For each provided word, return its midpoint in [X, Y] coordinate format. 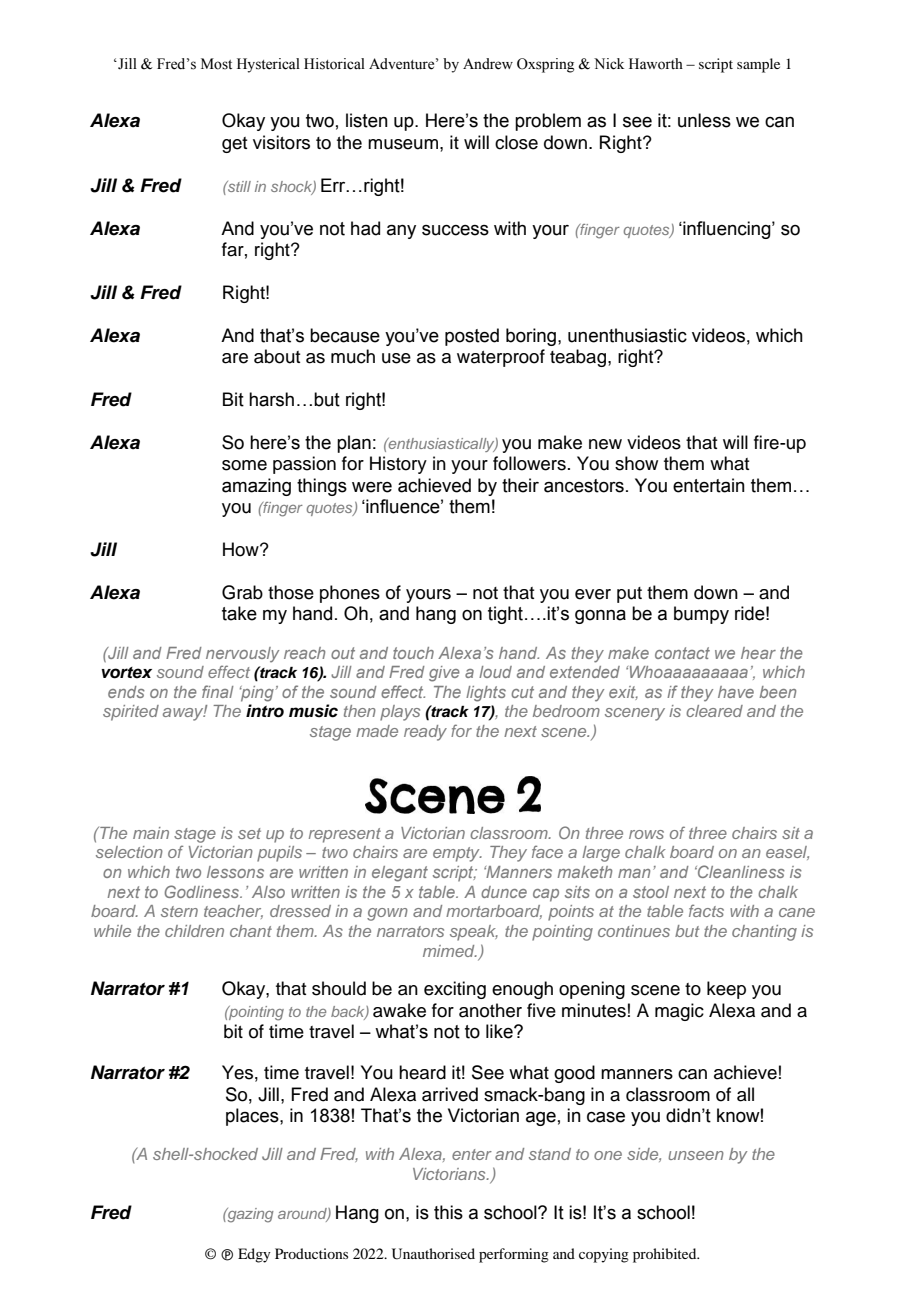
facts [706, 911]
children [194, 931]
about [277, 356]
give [444, 674]
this [448, 1212]
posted [472, 337]
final [218, 691]
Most [216, 64]
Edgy [254, 1255]
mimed [450, 951]
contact [682, 653]
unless [704, 120]
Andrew [488, 64]
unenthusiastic [627, 335]
